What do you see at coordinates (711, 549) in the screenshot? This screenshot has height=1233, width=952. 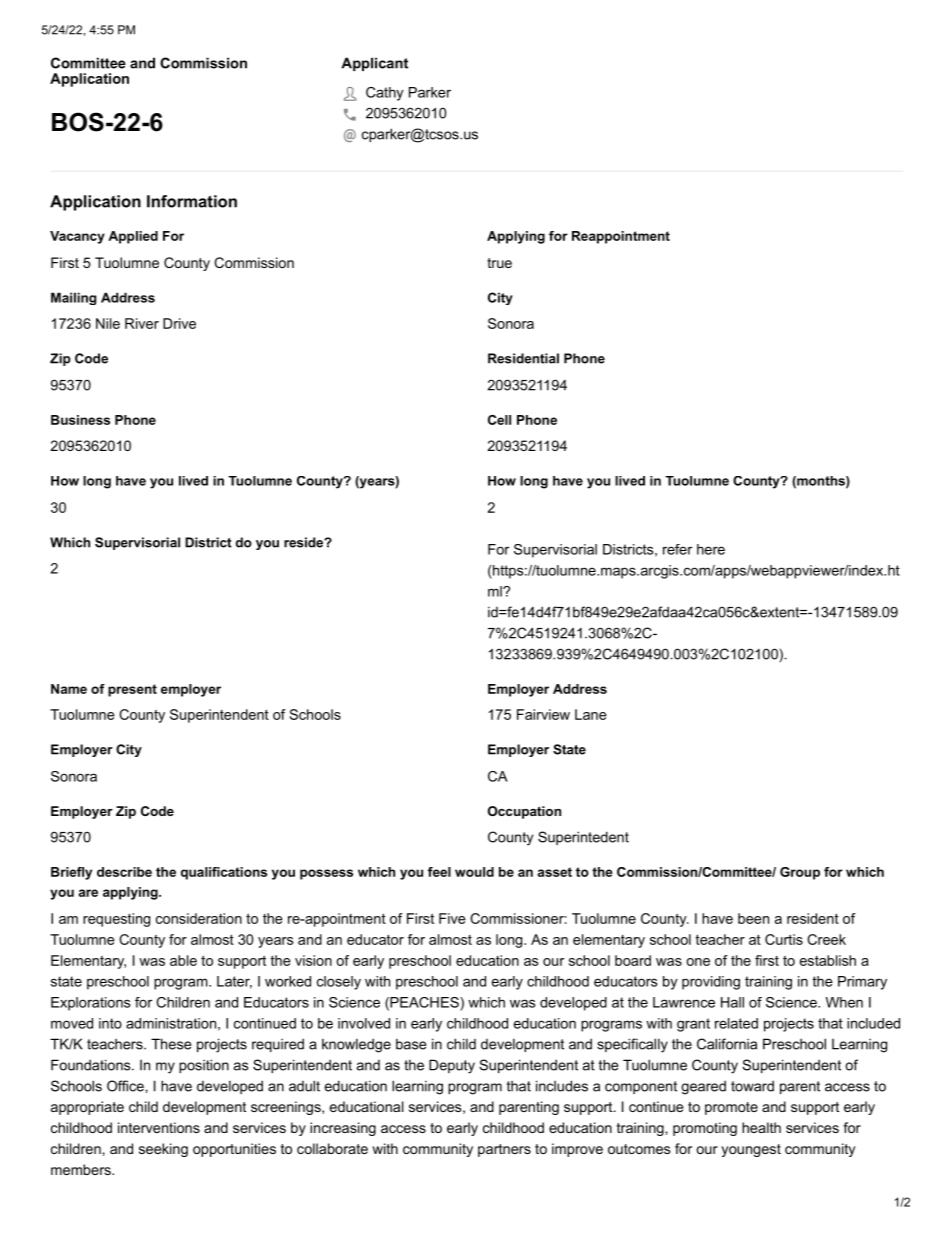 I see `here` at bounding box center [711, 549].
